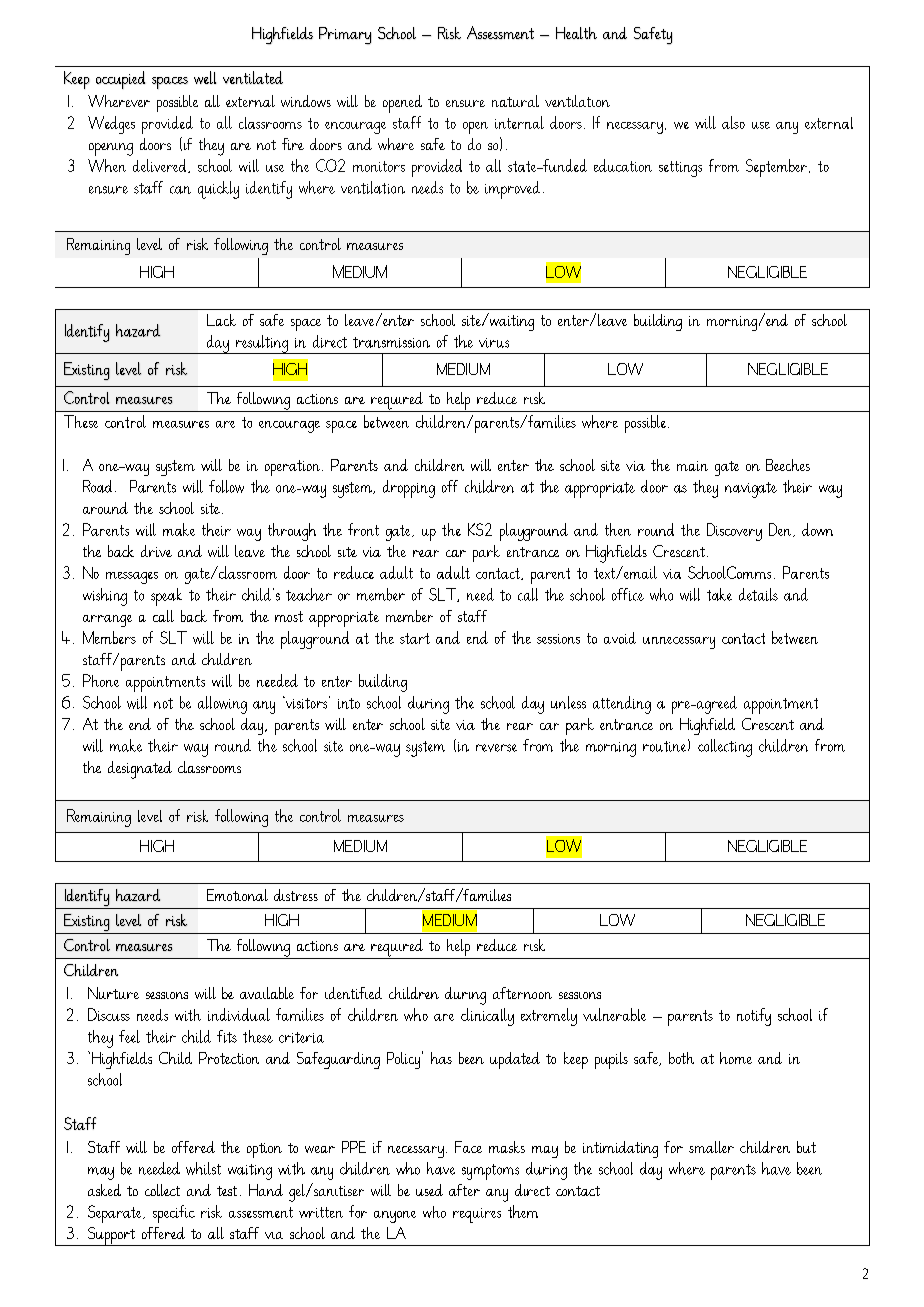  I want to click on Road, so click(97, 486).
